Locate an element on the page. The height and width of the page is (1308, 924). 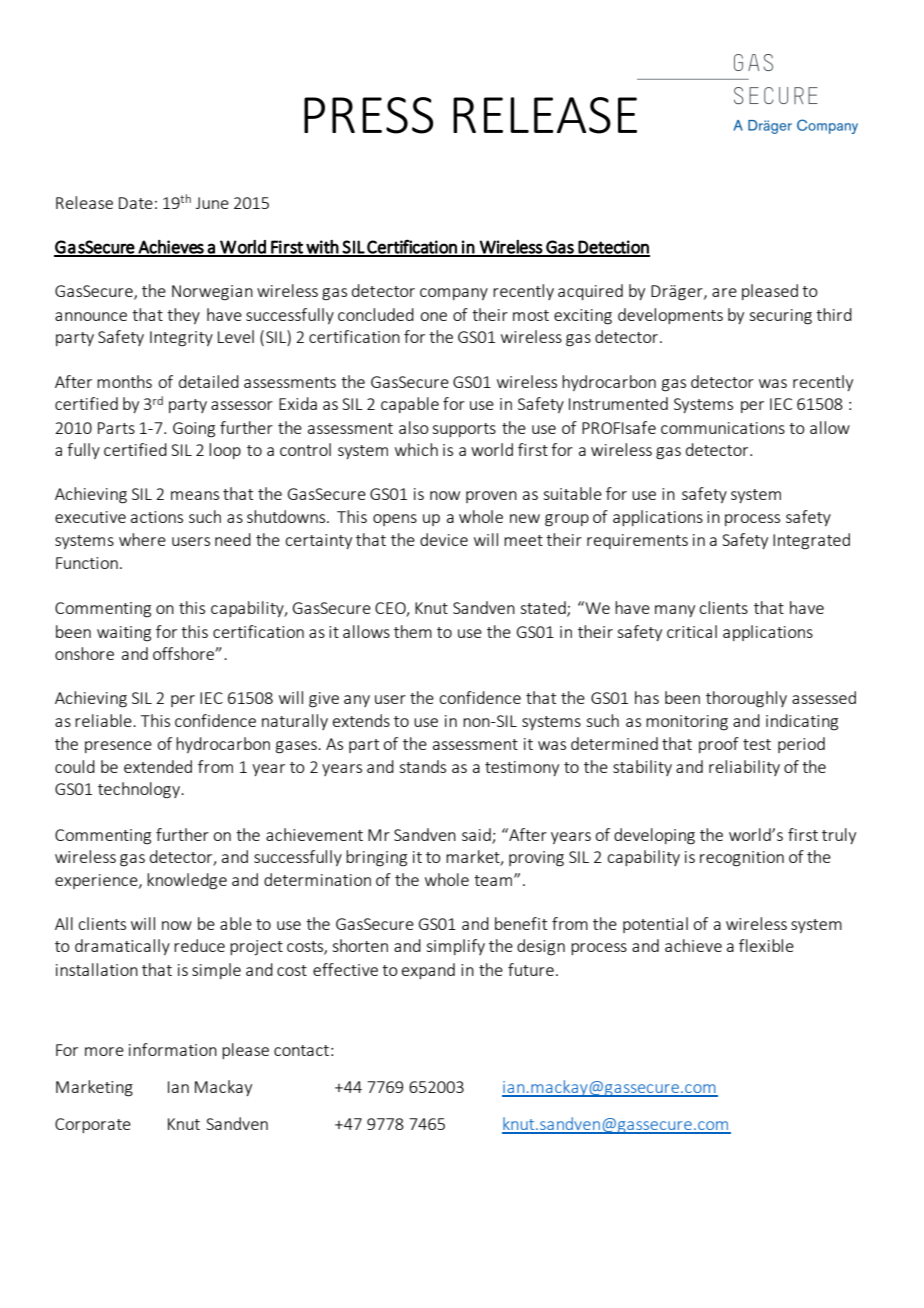
waiting is located at coordinates (124, 634).
